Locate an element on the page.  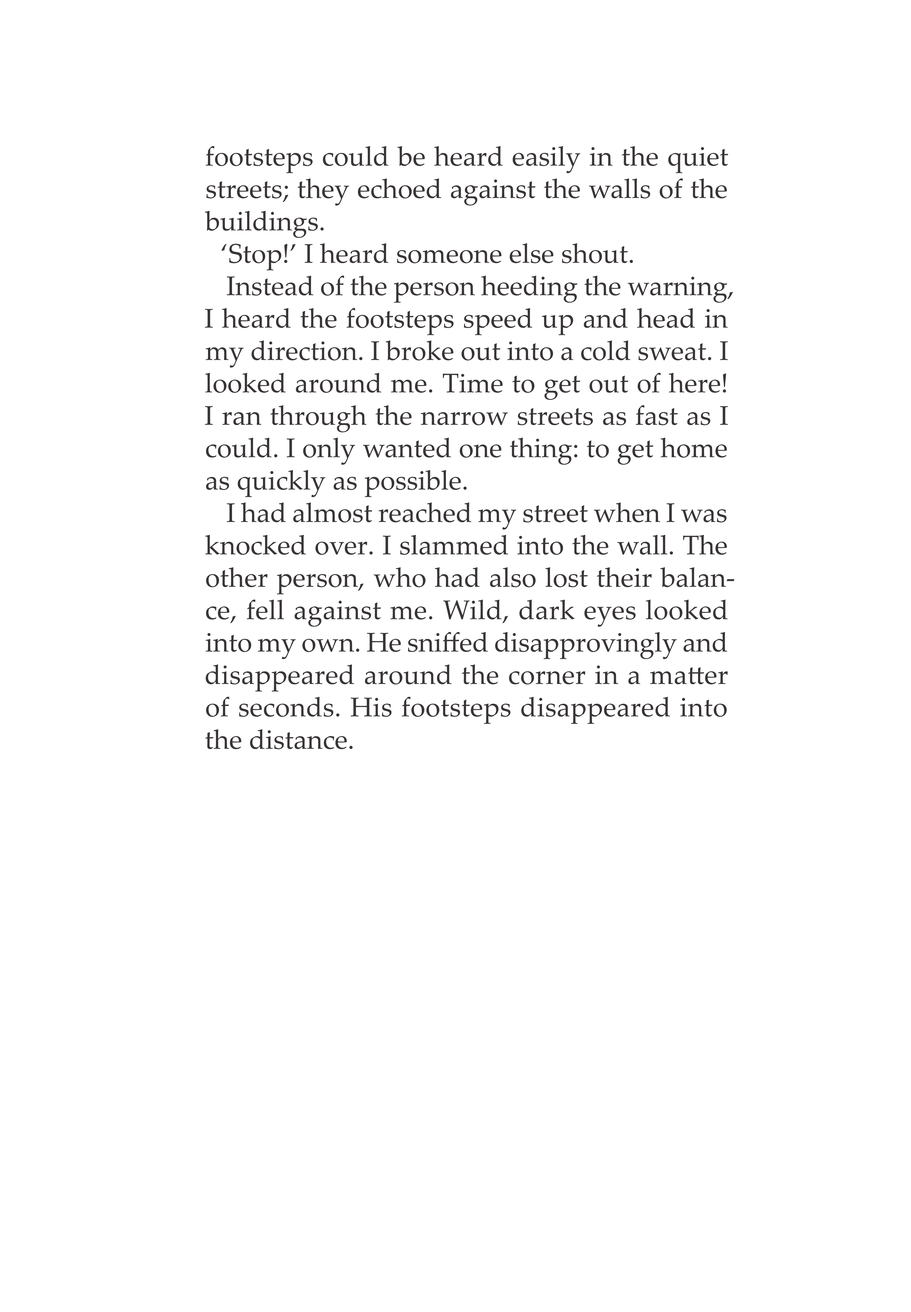
they is located at coordinates (323, 192).
